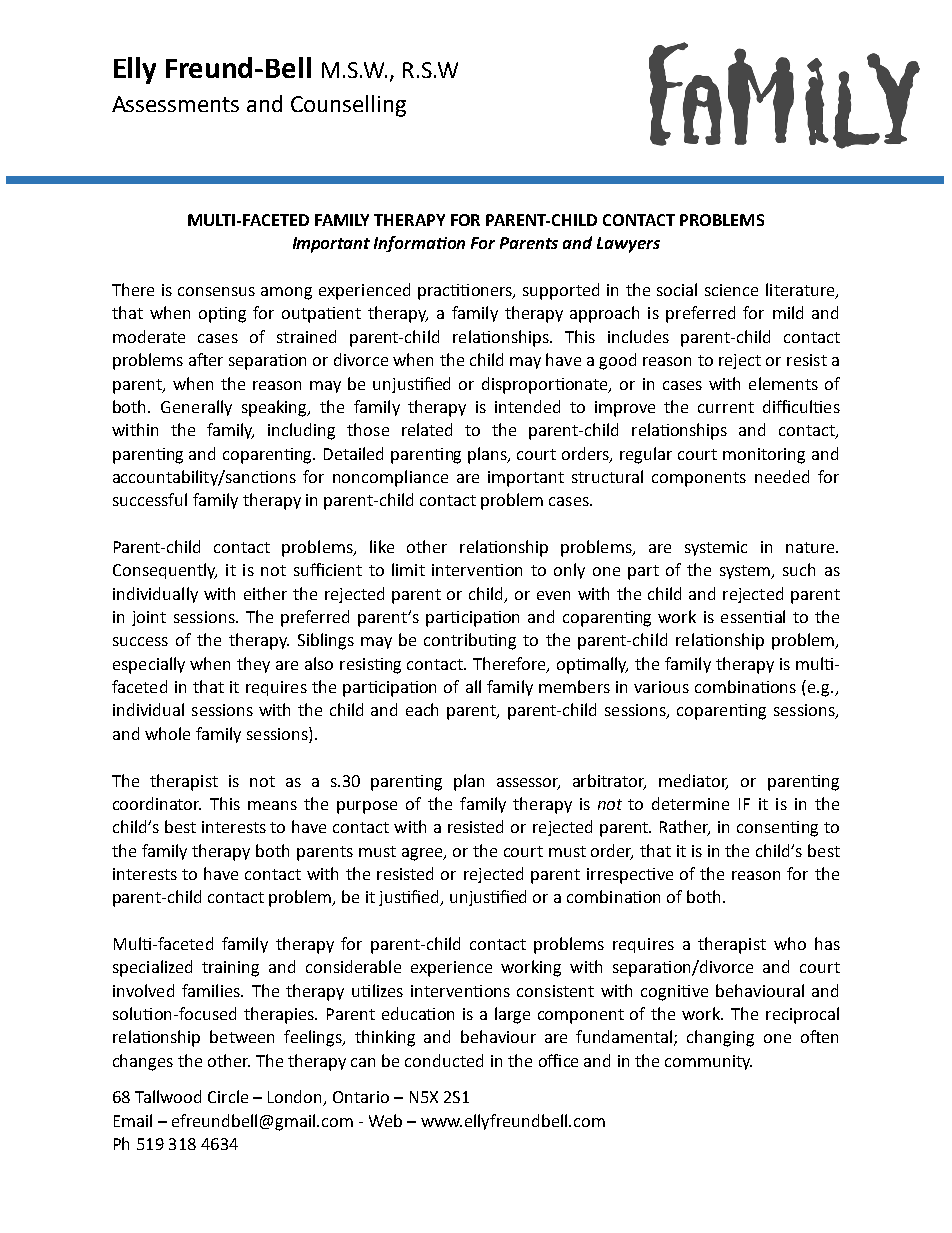 The width and height of the document is (952, 1233). I want to click on such, so click(799, 569).
